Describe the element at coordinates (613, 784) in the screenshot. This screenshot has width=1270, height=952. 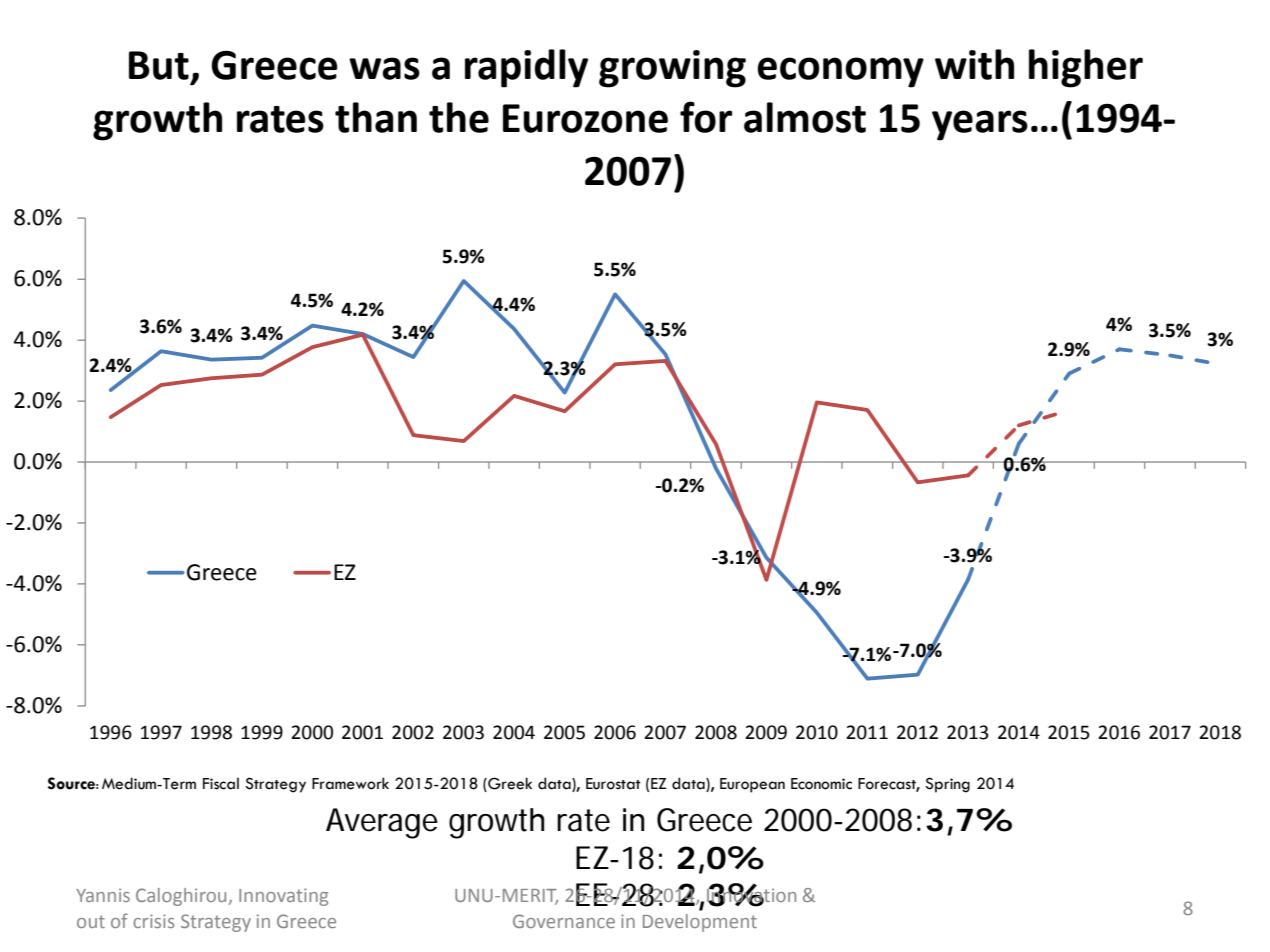
I see `Eurostat` at that location.
